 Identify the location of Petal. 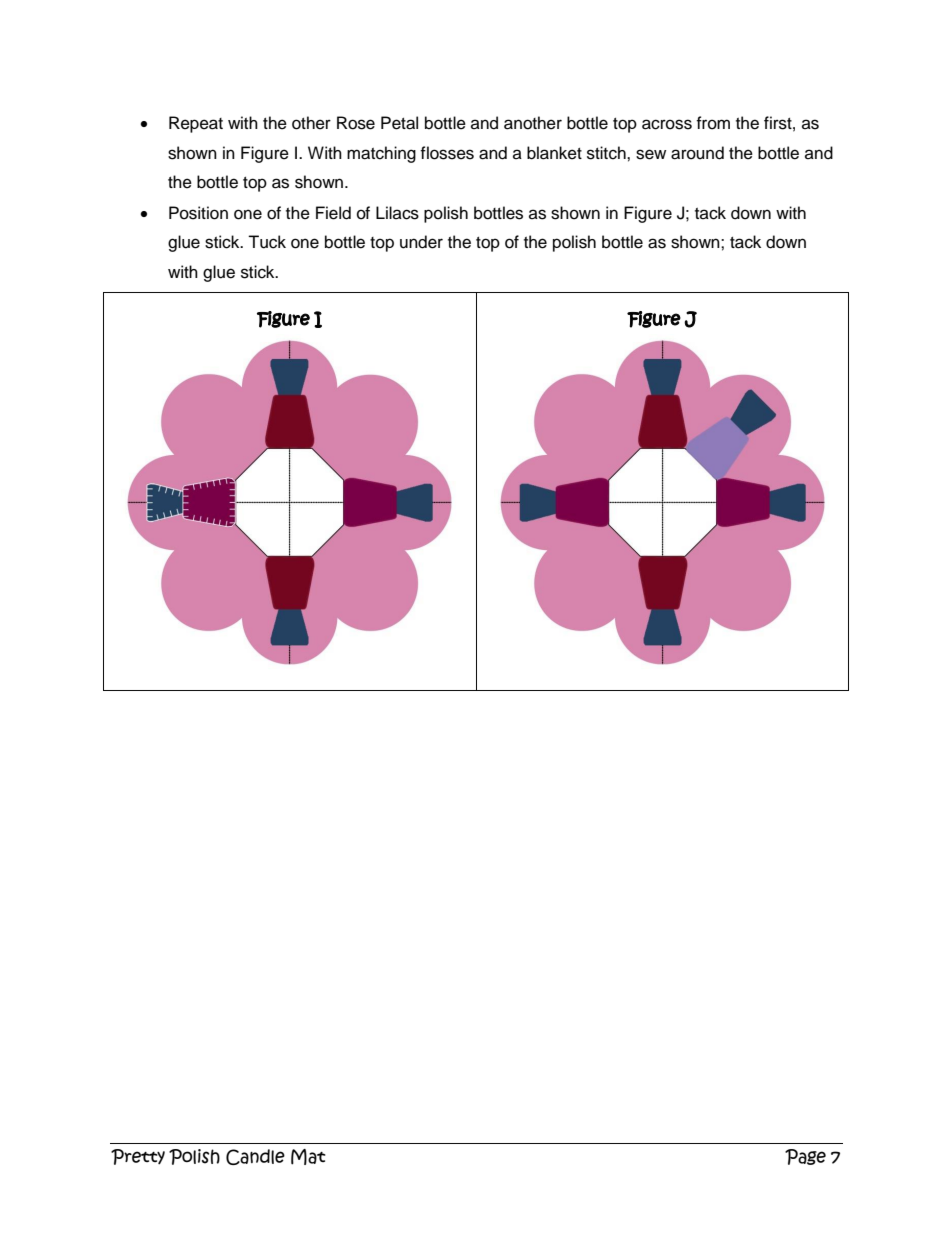
(399, 123).
